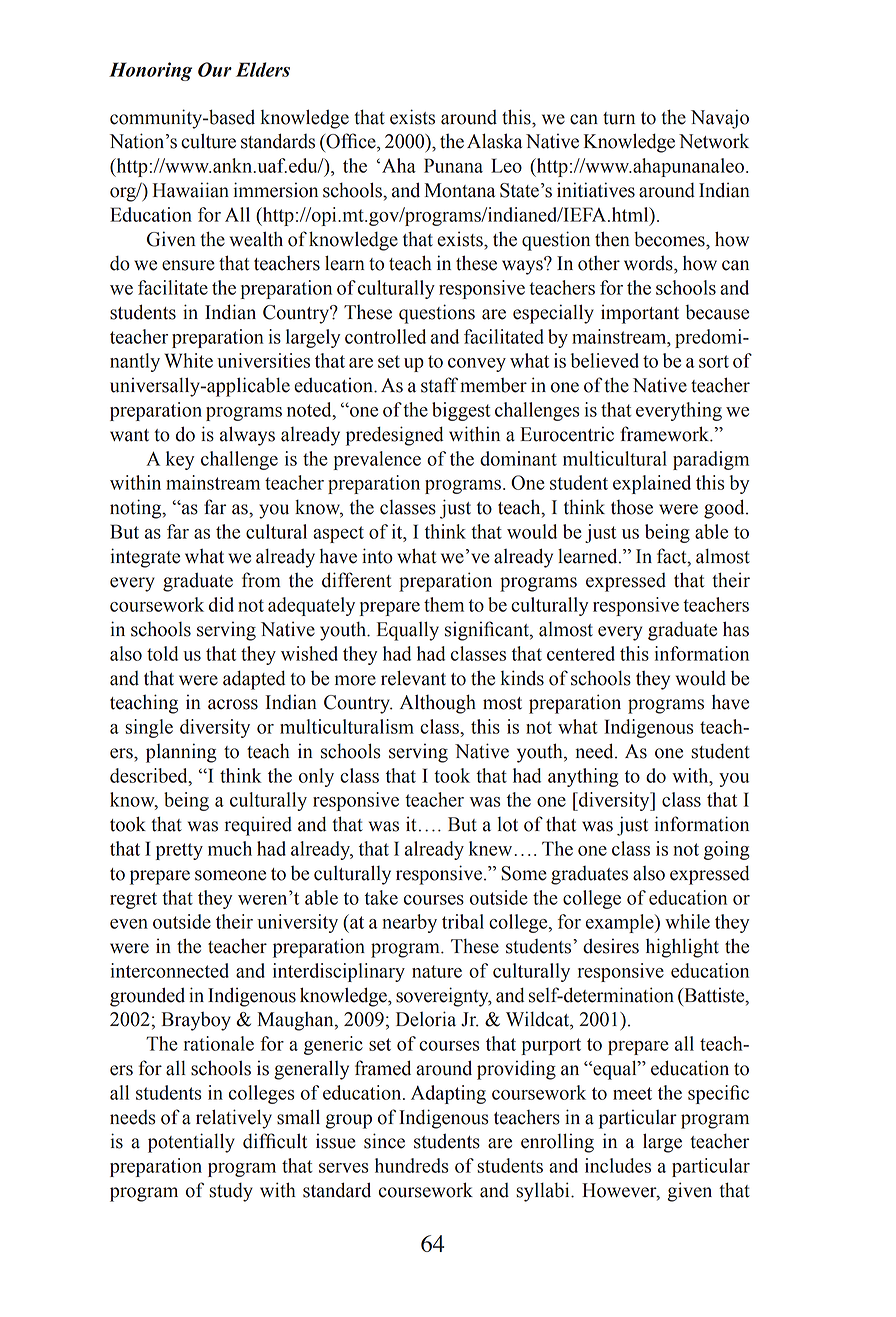 The width and height of the screenshot is (896, 1317). What do you see at coordinates (191, 1143) in the screenshot?
I see `potentially` at bounding box center [191, 1143].
